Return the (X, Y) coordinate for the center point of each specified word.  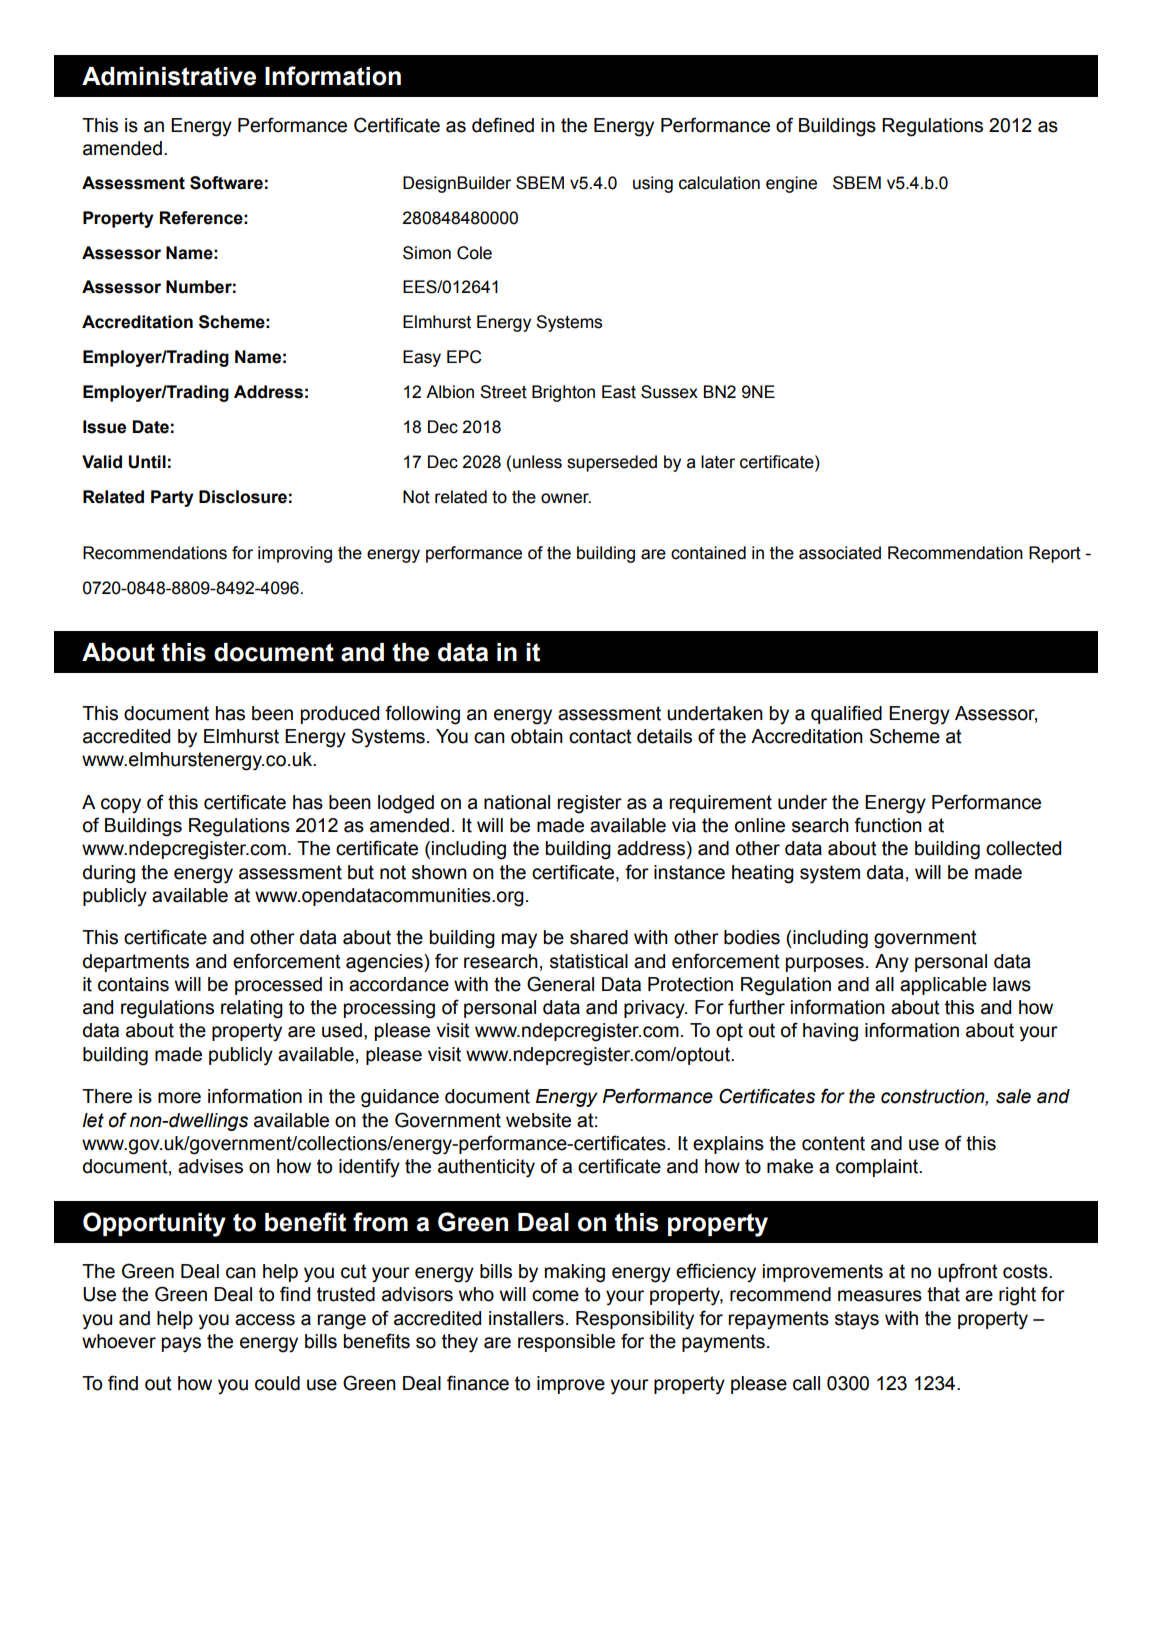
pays (181, 1345)
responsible (566, 1343)
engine (791, 184)
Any (892, 963)
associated (840, 553)
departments (136, 963)
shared (599, 937)
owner (566, 498)
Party (172, 498)
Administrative (169, 76)
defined (503, 125)
